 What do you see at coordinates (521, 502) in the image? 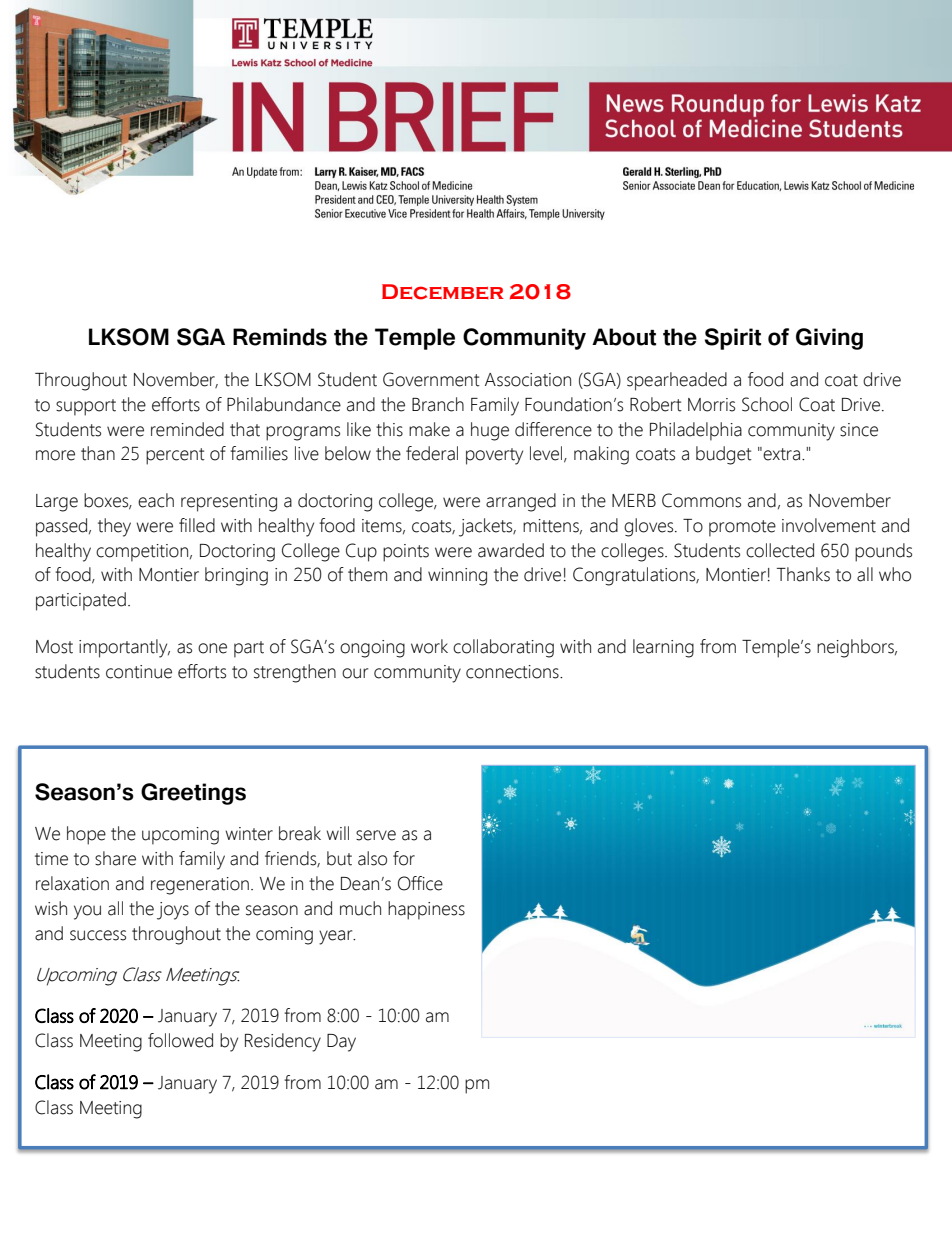
I see `arranged` at bounding box center [521, 502].
